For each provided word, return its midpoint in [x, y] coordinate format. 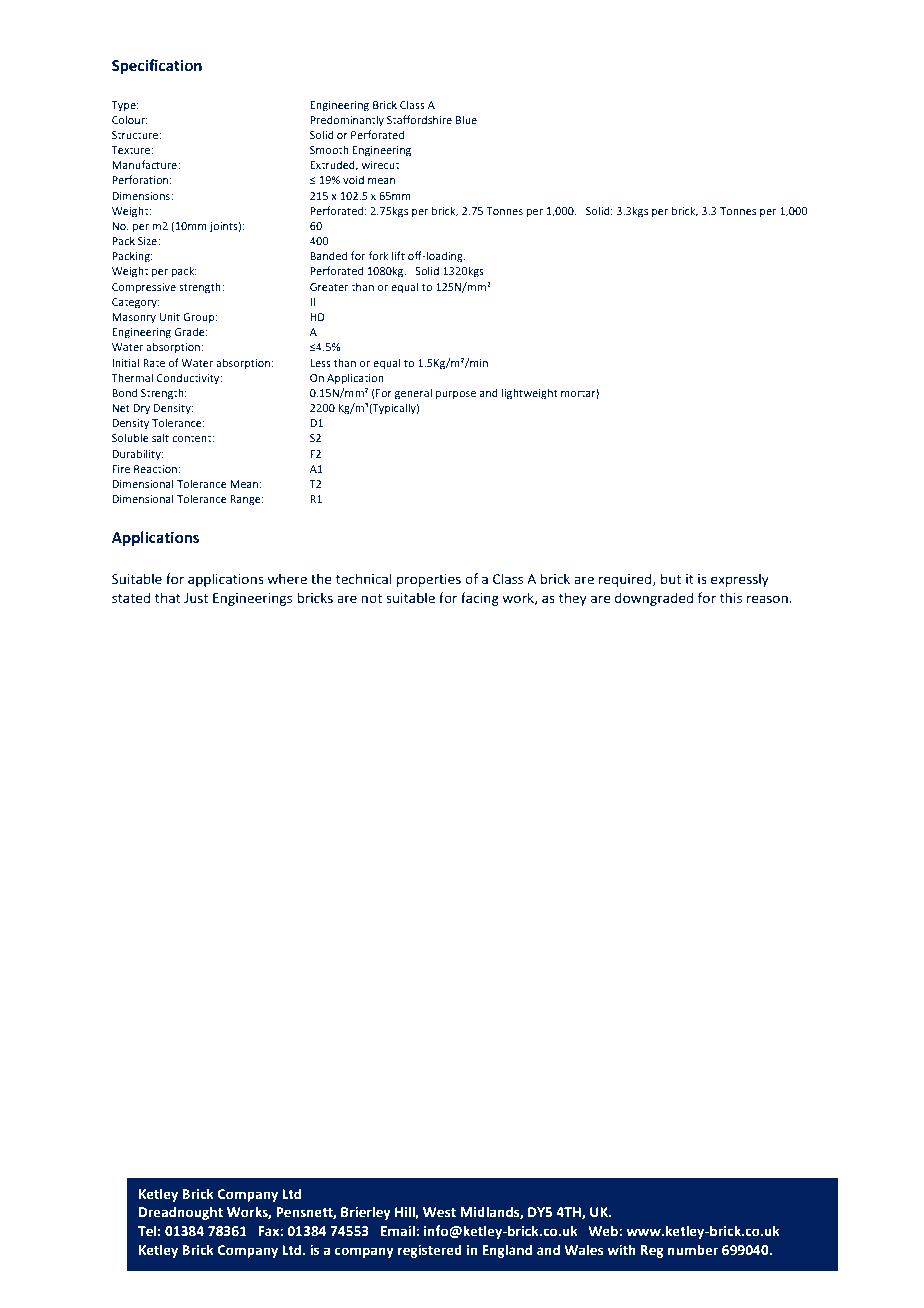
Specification [157, 66]
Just [196, 598]
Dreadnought [181, 1213]
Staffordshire [419, 119]
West [439, 1212]
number [693, 1250]
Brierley [366, 1213]
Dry [141, 409]
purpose [456, 395]
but [671, 578]
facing [480, 599]
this [731, 597]
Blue [466, 120]
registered [430, 1251]
